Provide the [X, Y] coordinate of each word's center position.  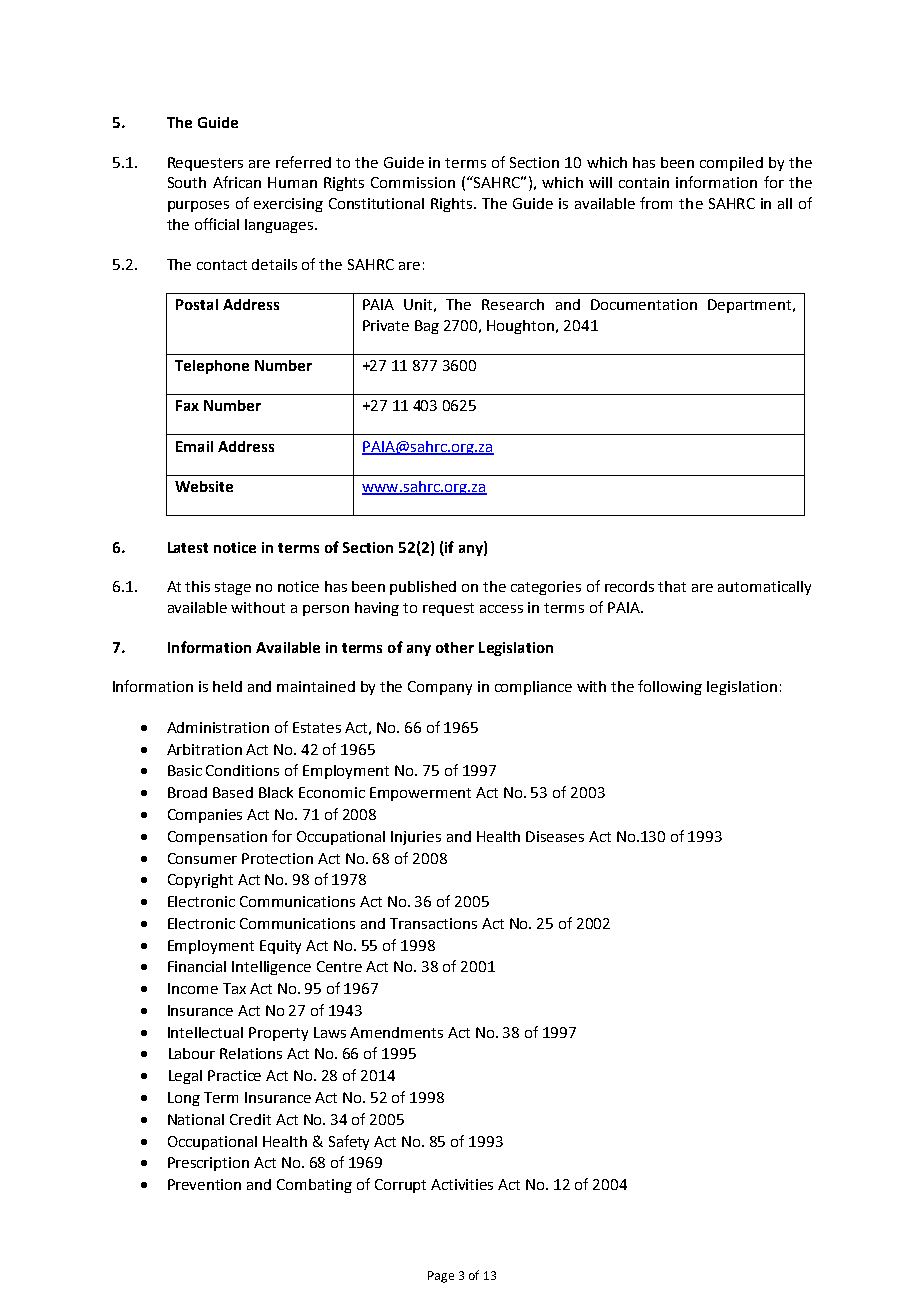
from [656, 203]
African [237, 182]
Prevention [204, 1184]
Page [441, 1277]
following [670, 687]
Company [440, 688]
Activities [462, 1184]
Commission [413, 182]
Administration [218, 727]
